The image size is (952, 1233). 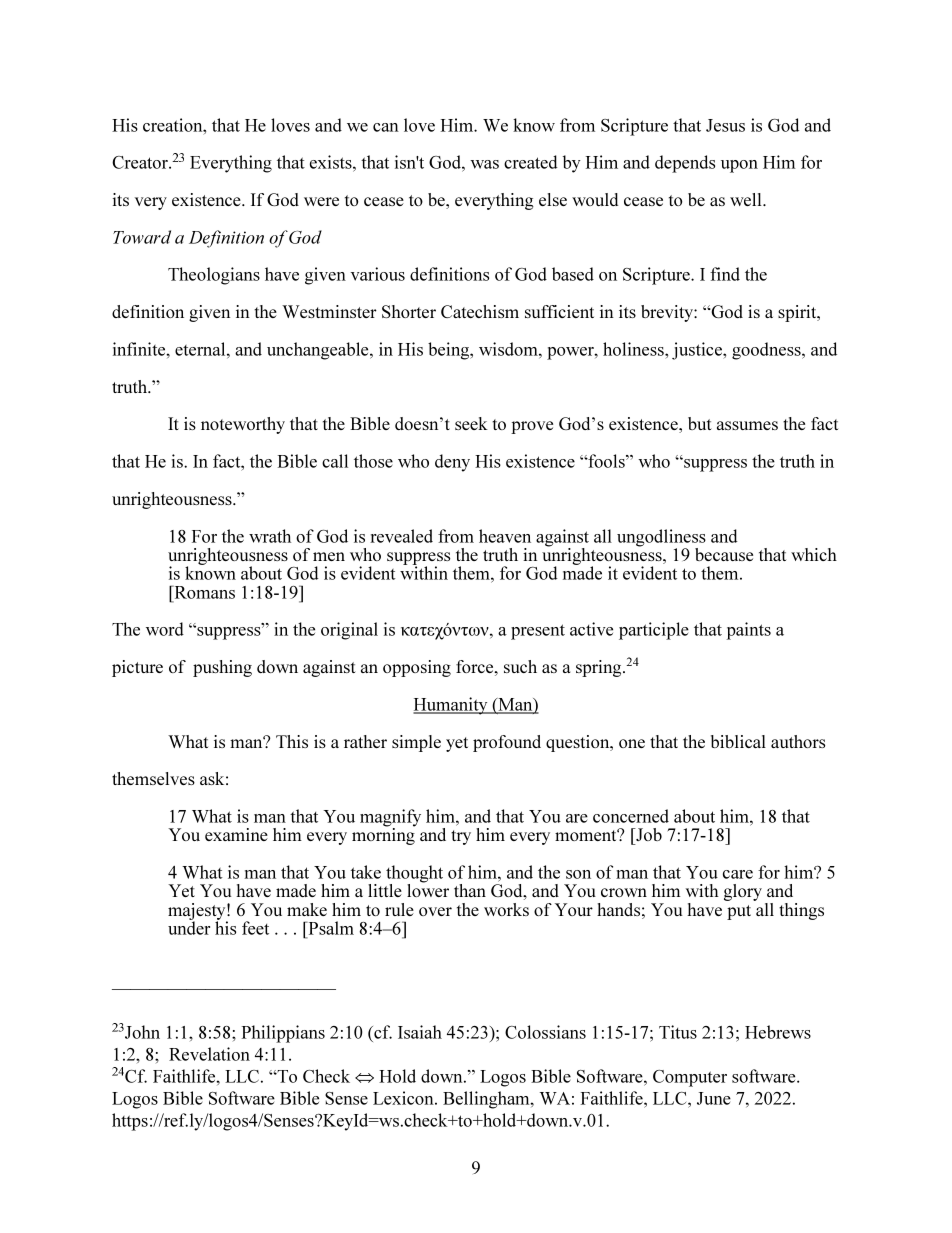 I want to click on Revelation, so click(x=209, y=1054).
